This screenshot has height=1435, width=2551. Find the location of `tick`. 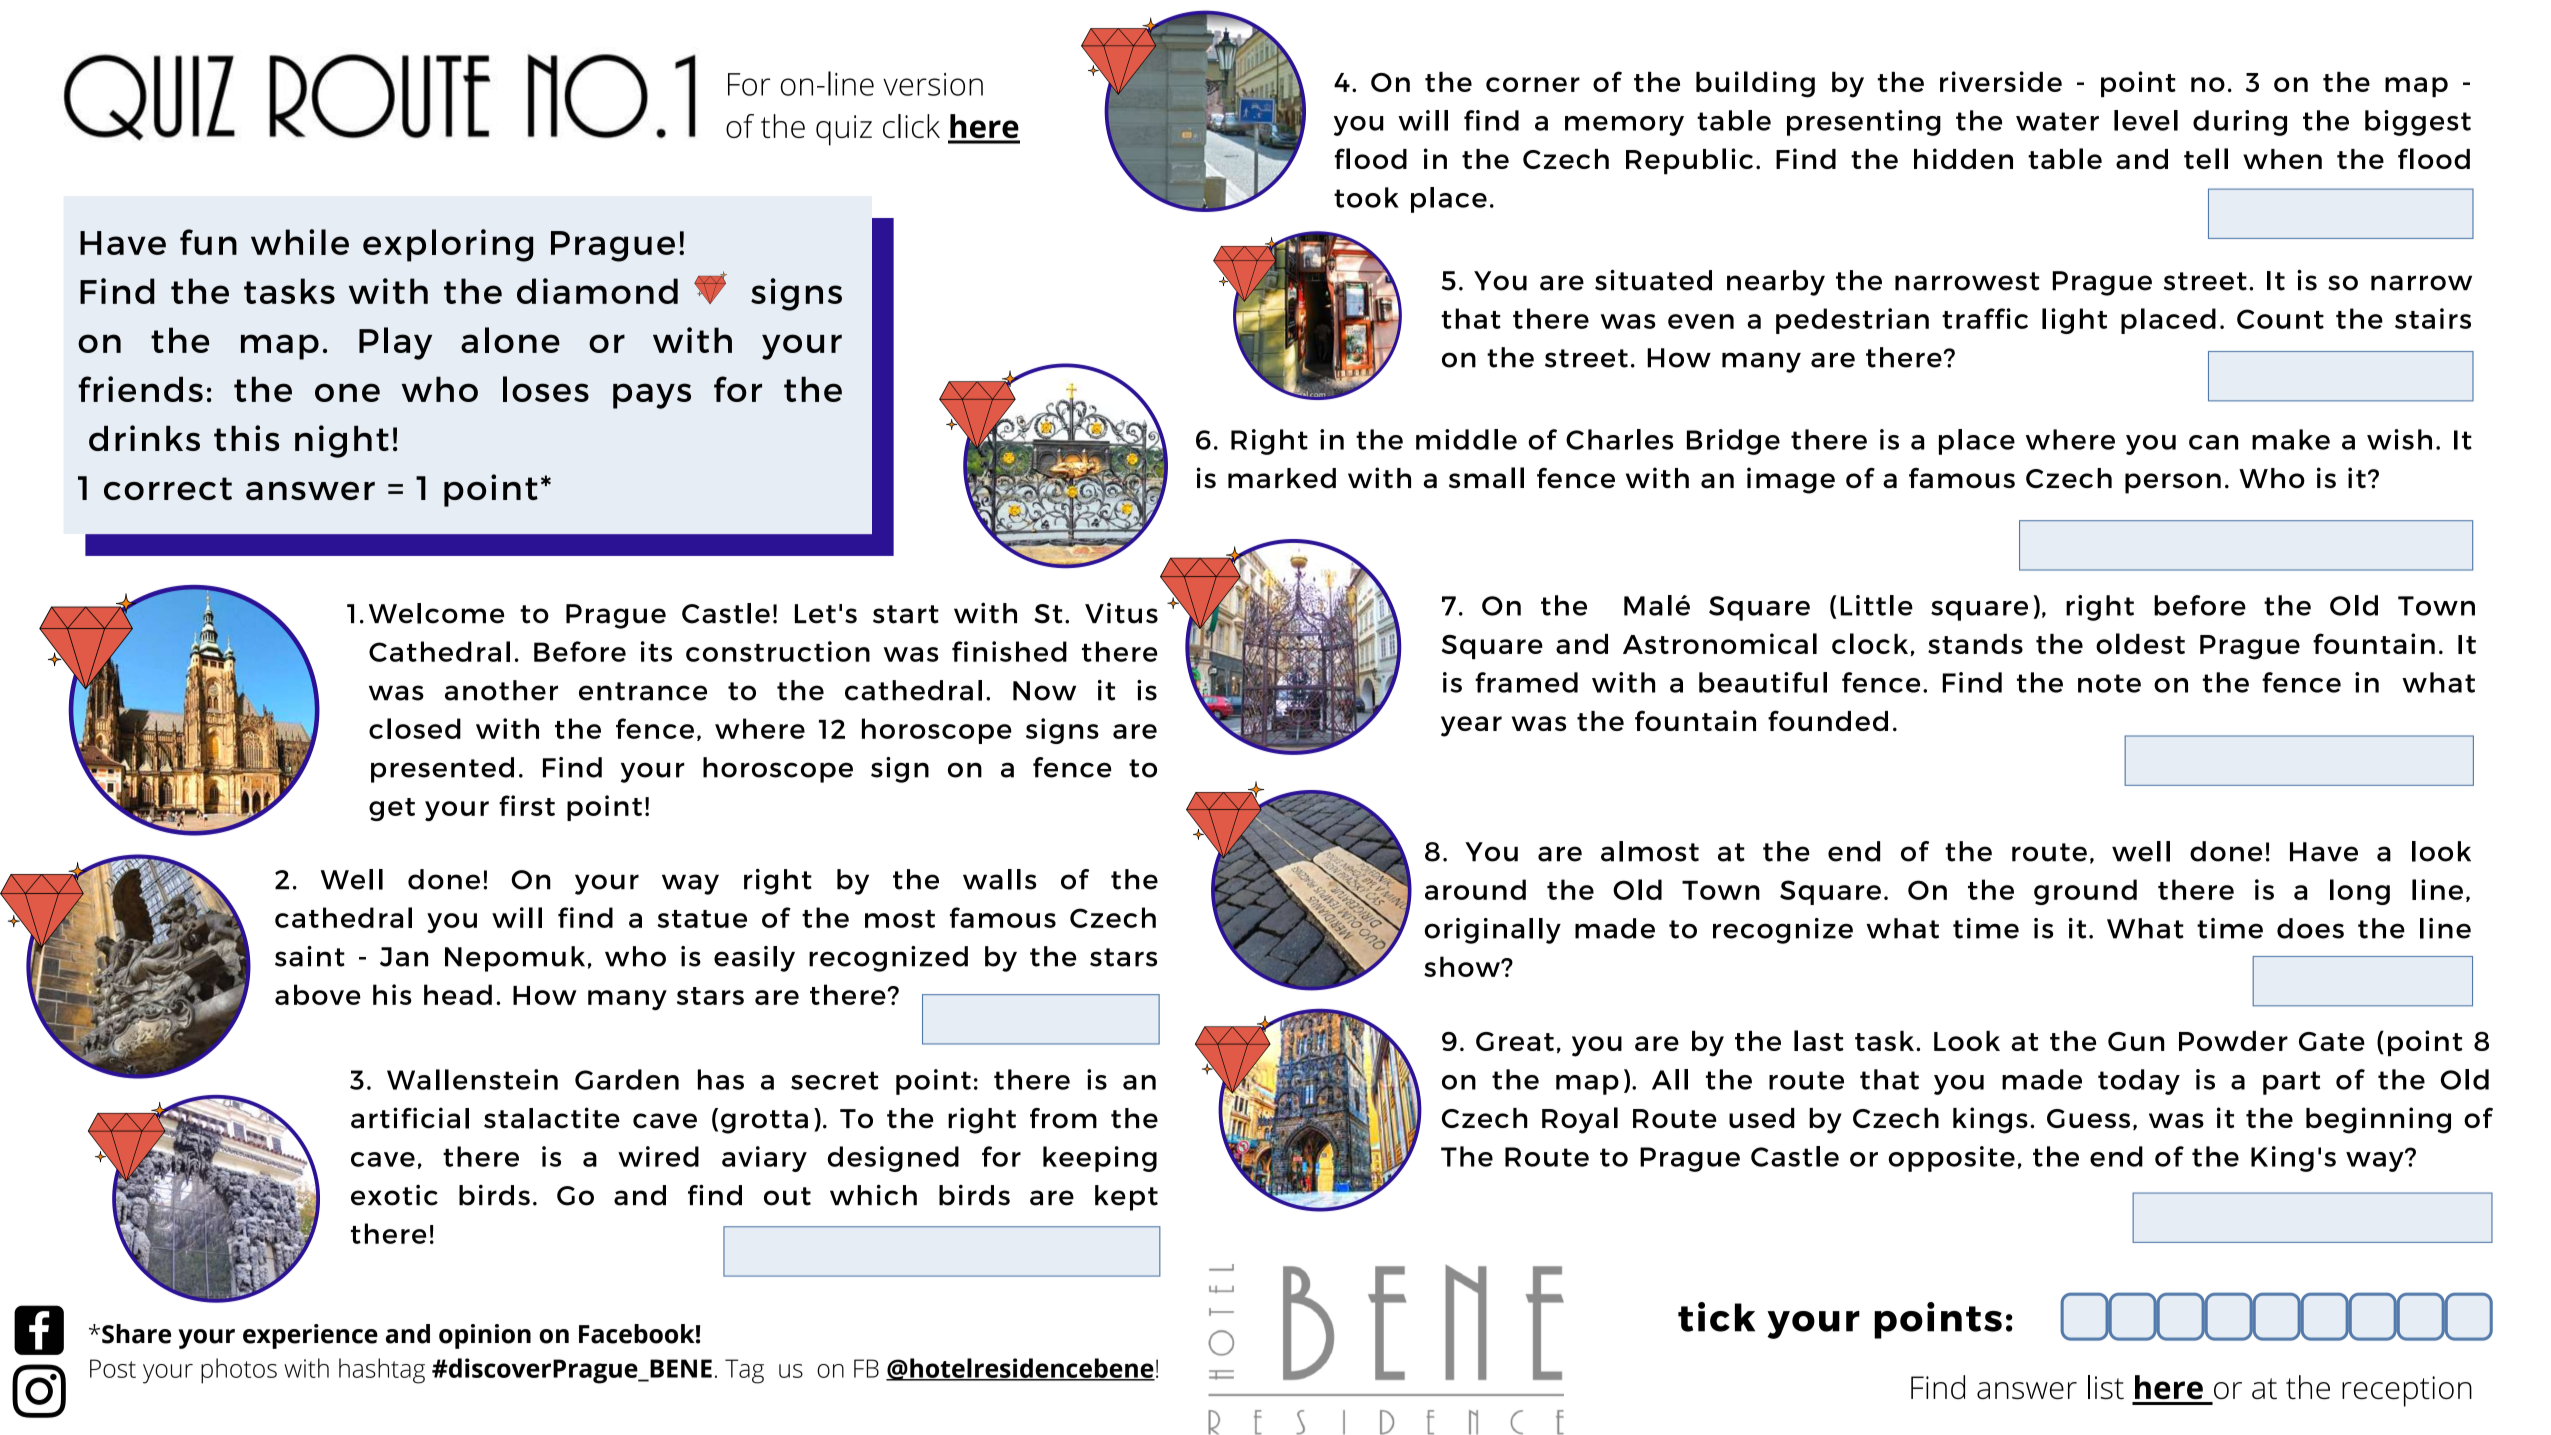

tick is located at coordinates (1716, 1317).
